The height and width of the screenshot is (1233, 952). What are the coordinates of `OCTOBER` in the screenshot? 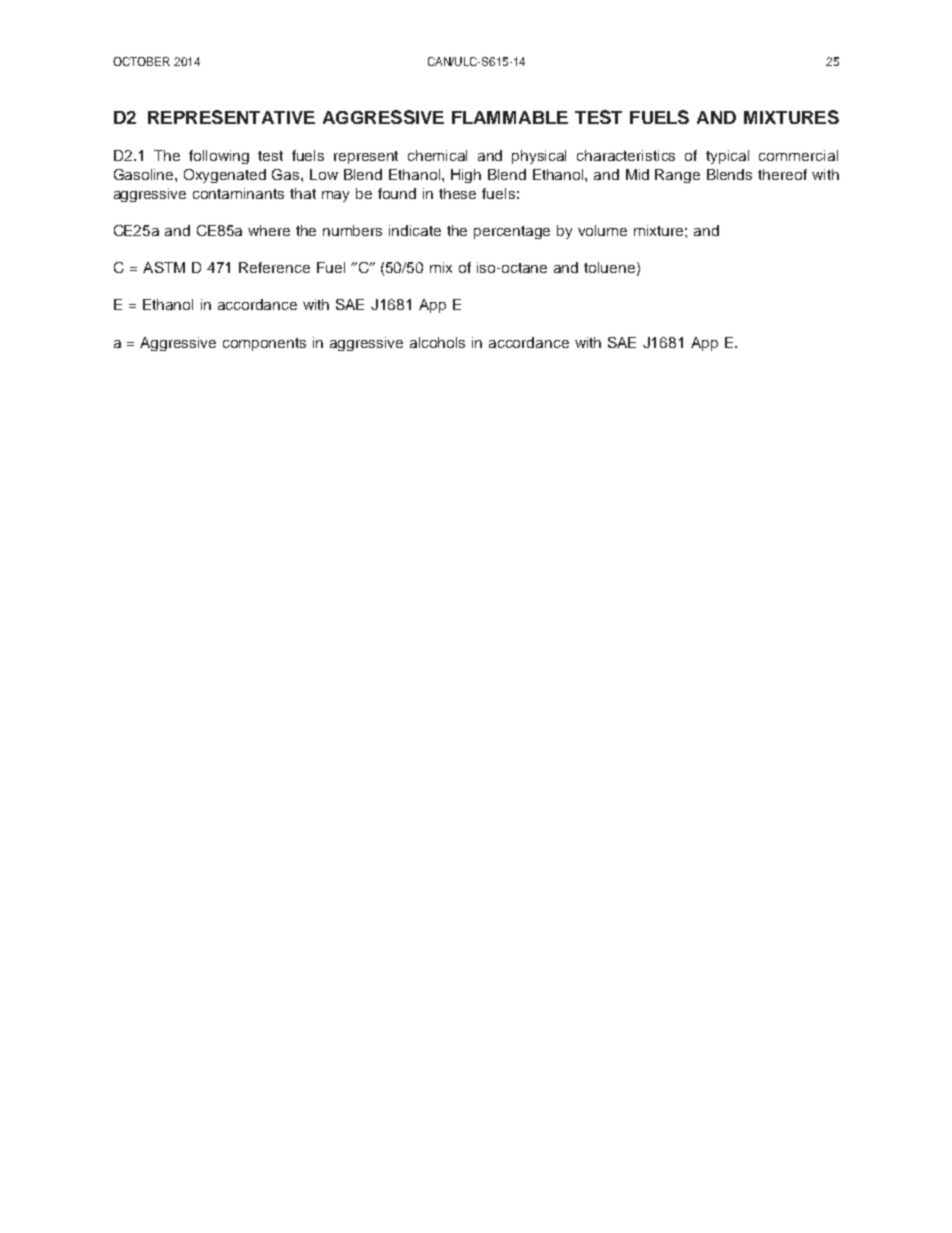 It's located at (141, 61).
